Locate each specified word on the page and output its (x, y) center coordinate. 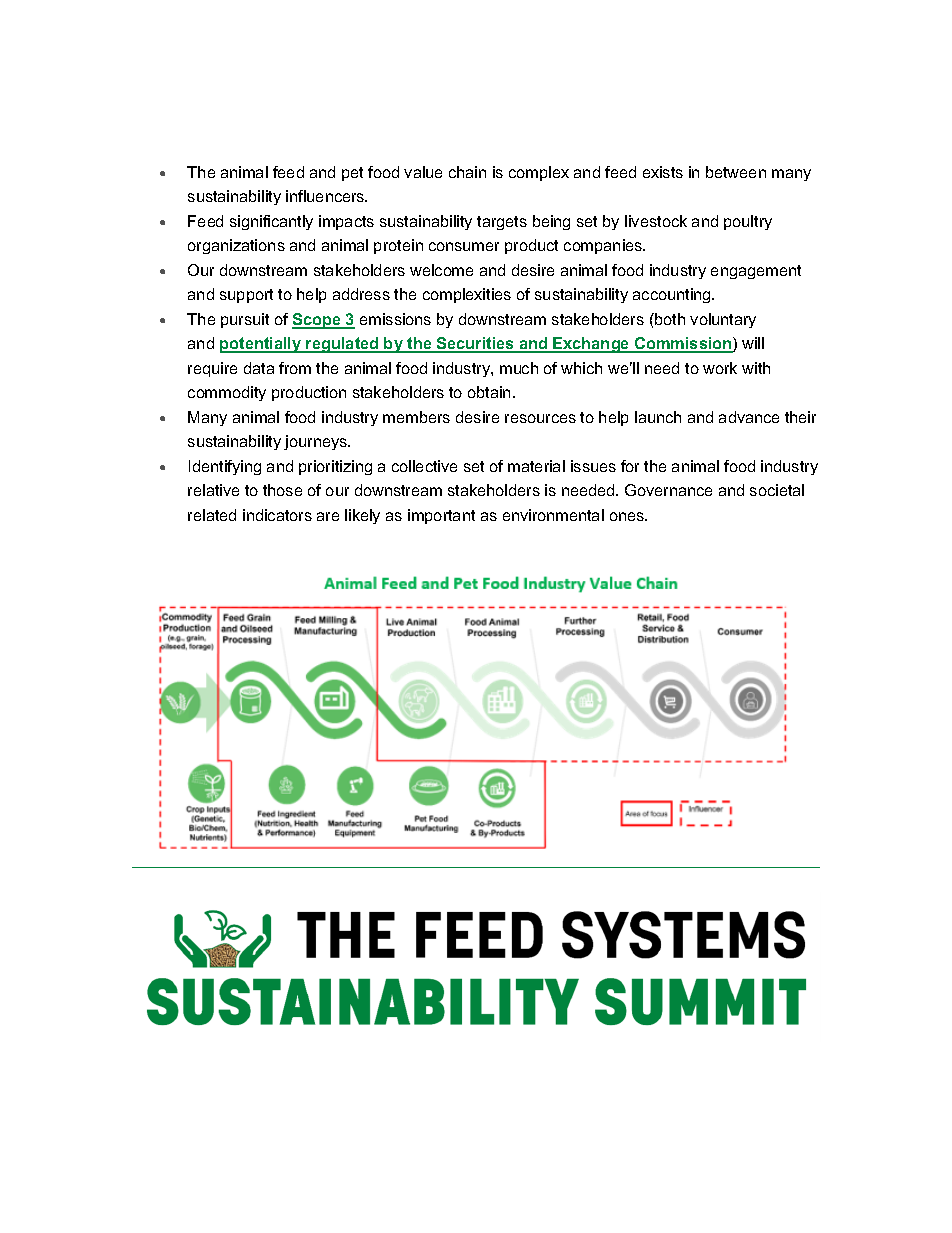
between (736, 172)
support (246, 296)
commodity (227, 393)
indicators (277, 515)
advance (749, 417)
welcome (441, 270)
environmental (553, 515)
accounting (673, 295)
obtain (489, 392)
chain (467, 172)
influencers (326, 196)
